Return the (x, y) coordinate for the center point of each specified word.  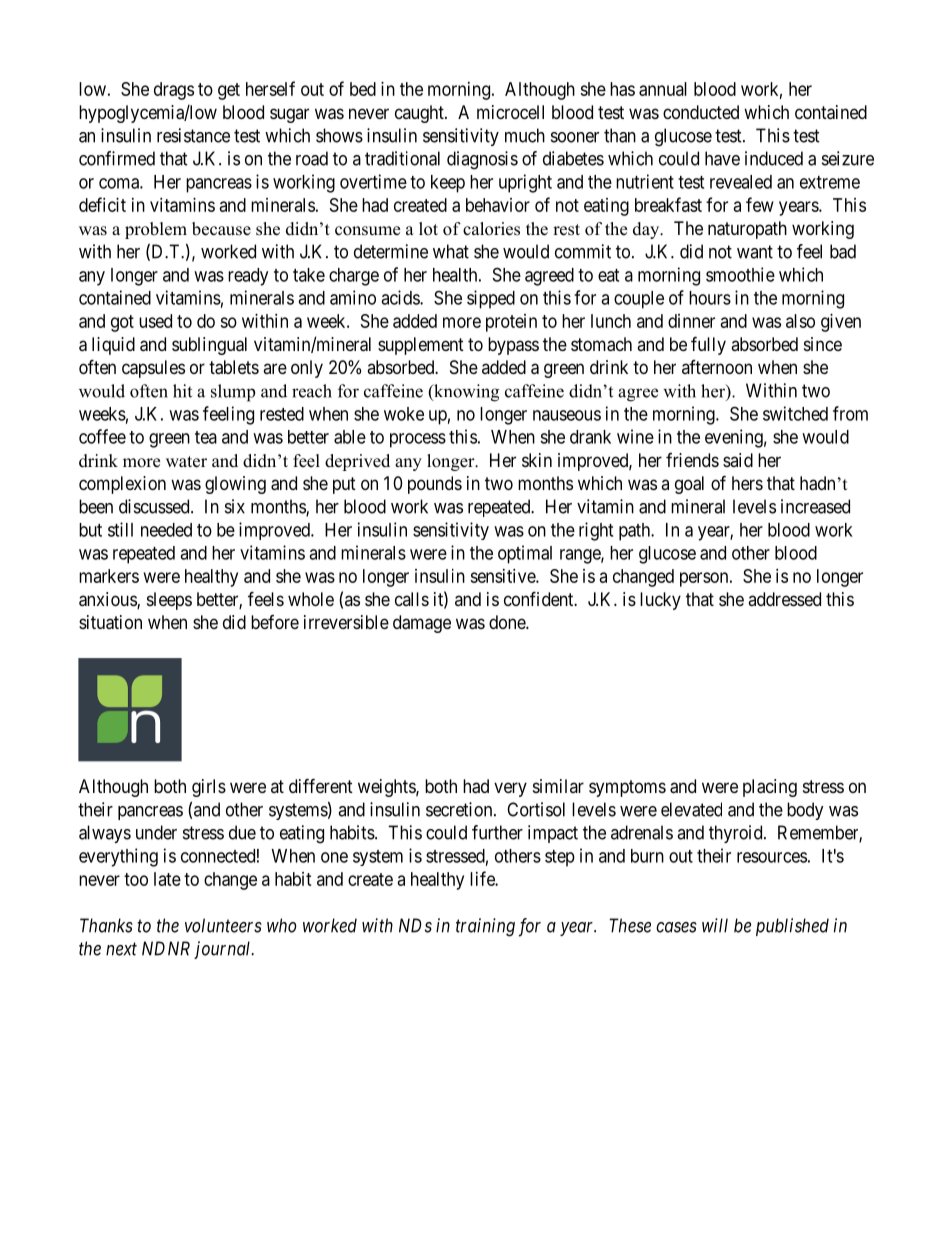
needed (166, 530)
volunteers (223, 925)
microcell (510, 112)
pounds (435, 485)
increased (815, 506)
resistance (193, 135)
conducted (701, 112)
